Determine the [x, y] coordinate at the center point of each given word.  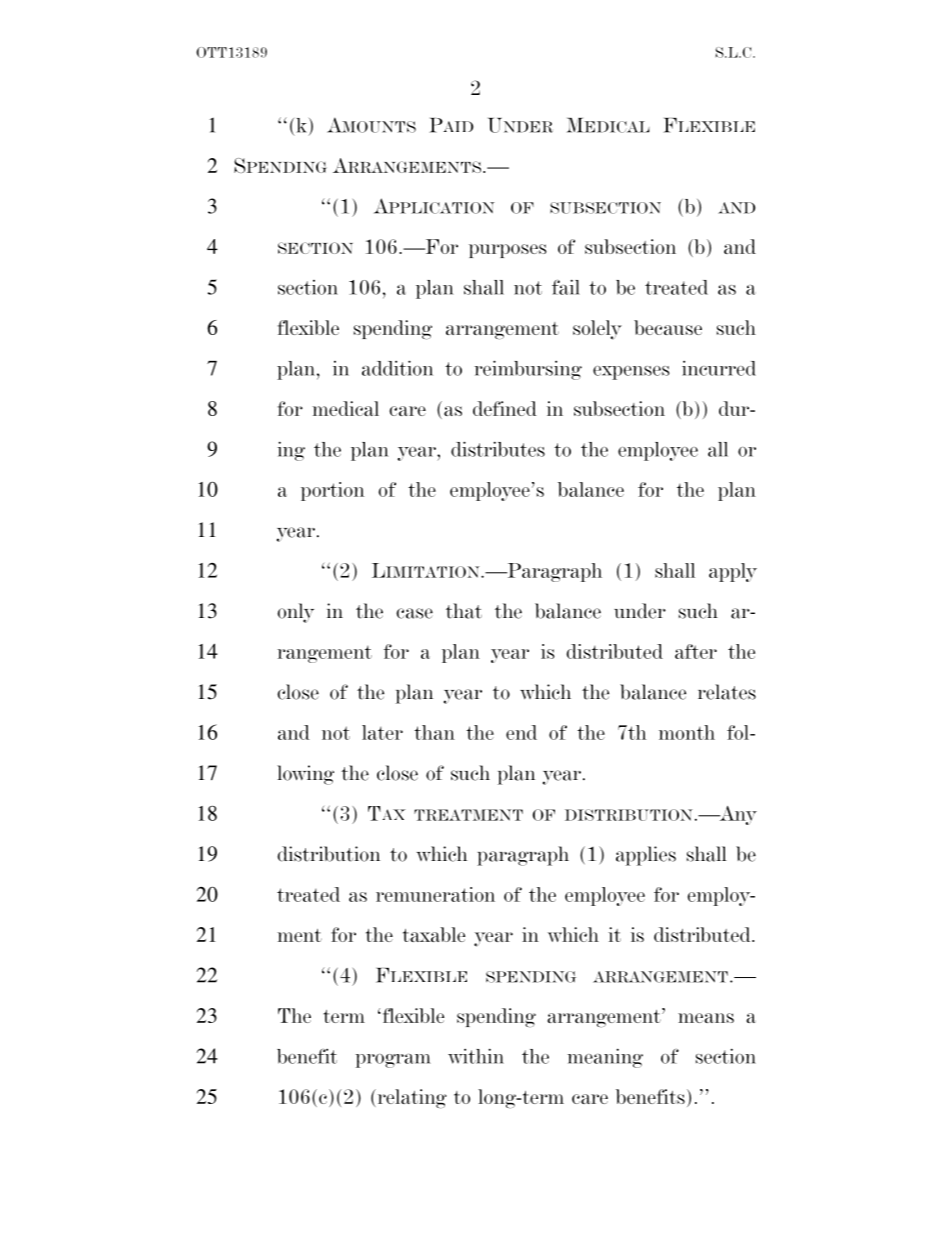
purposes [508, 251]
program [393, 1060]
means [706, 1018]
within [476, 1056]
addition [397, 368]
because [668, 327]
